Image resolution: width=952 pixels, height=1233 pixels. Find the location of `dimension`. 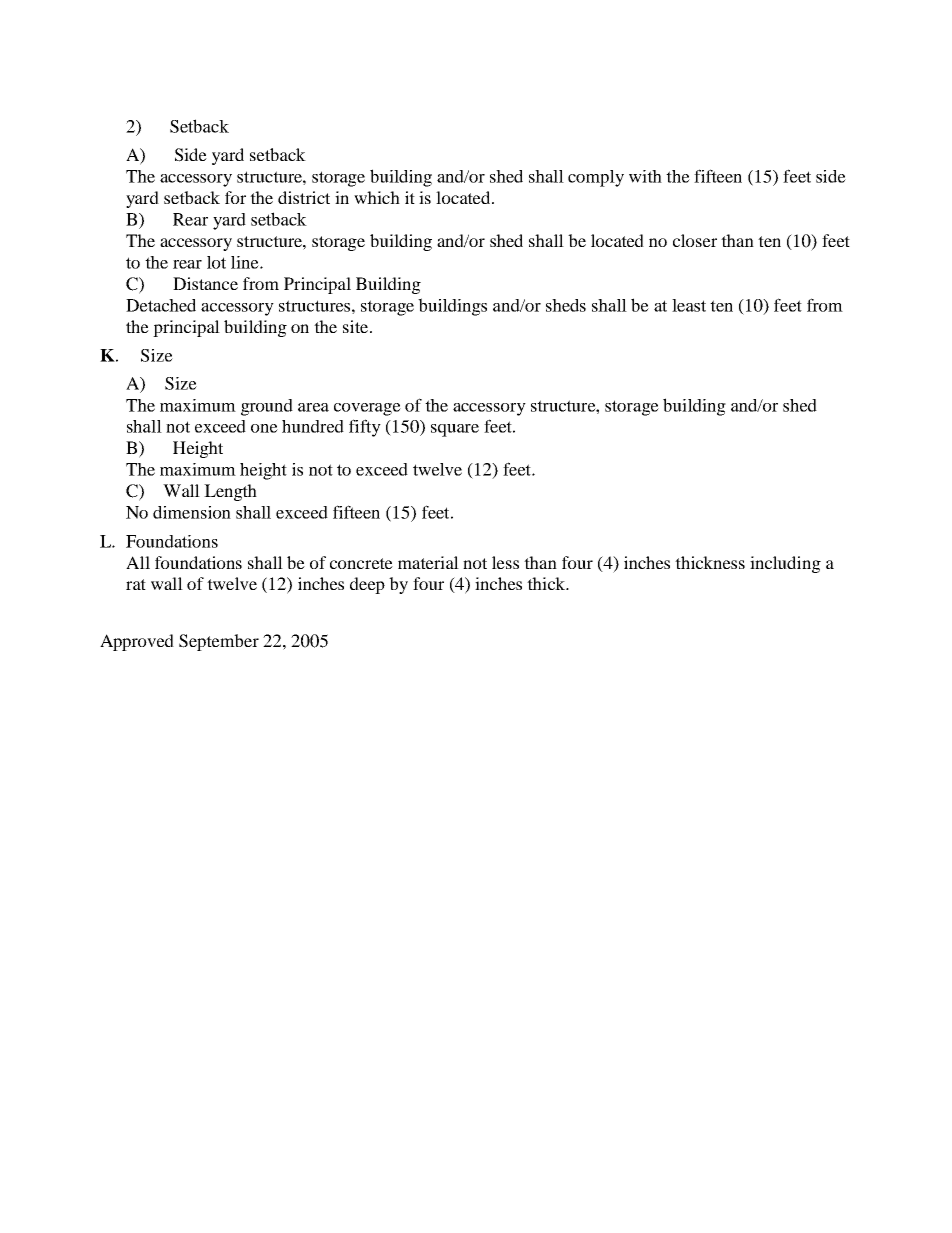

dimension is located at coordinates (192, 512).
